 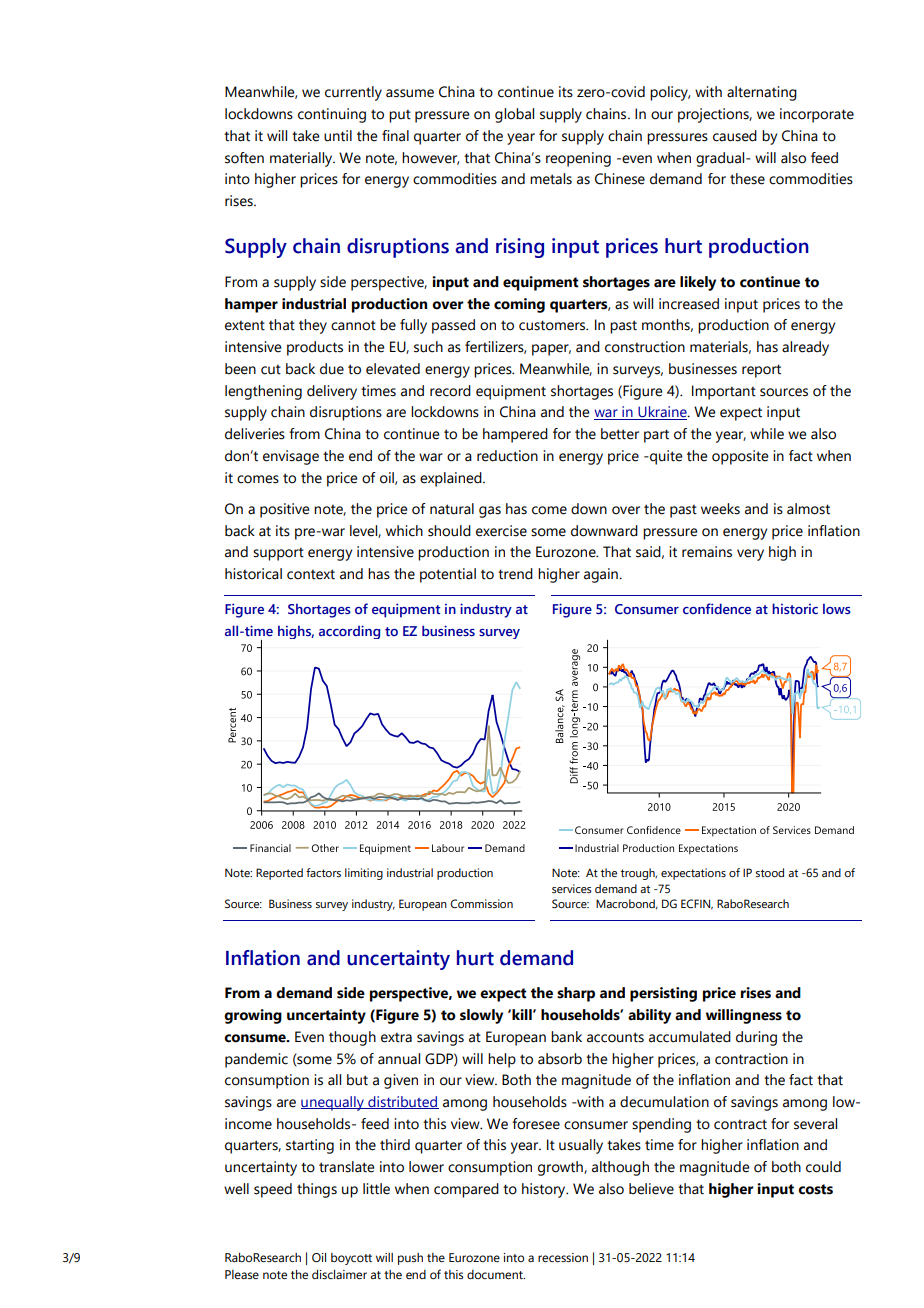 I want to click on according, so click(x=349, y=632).
